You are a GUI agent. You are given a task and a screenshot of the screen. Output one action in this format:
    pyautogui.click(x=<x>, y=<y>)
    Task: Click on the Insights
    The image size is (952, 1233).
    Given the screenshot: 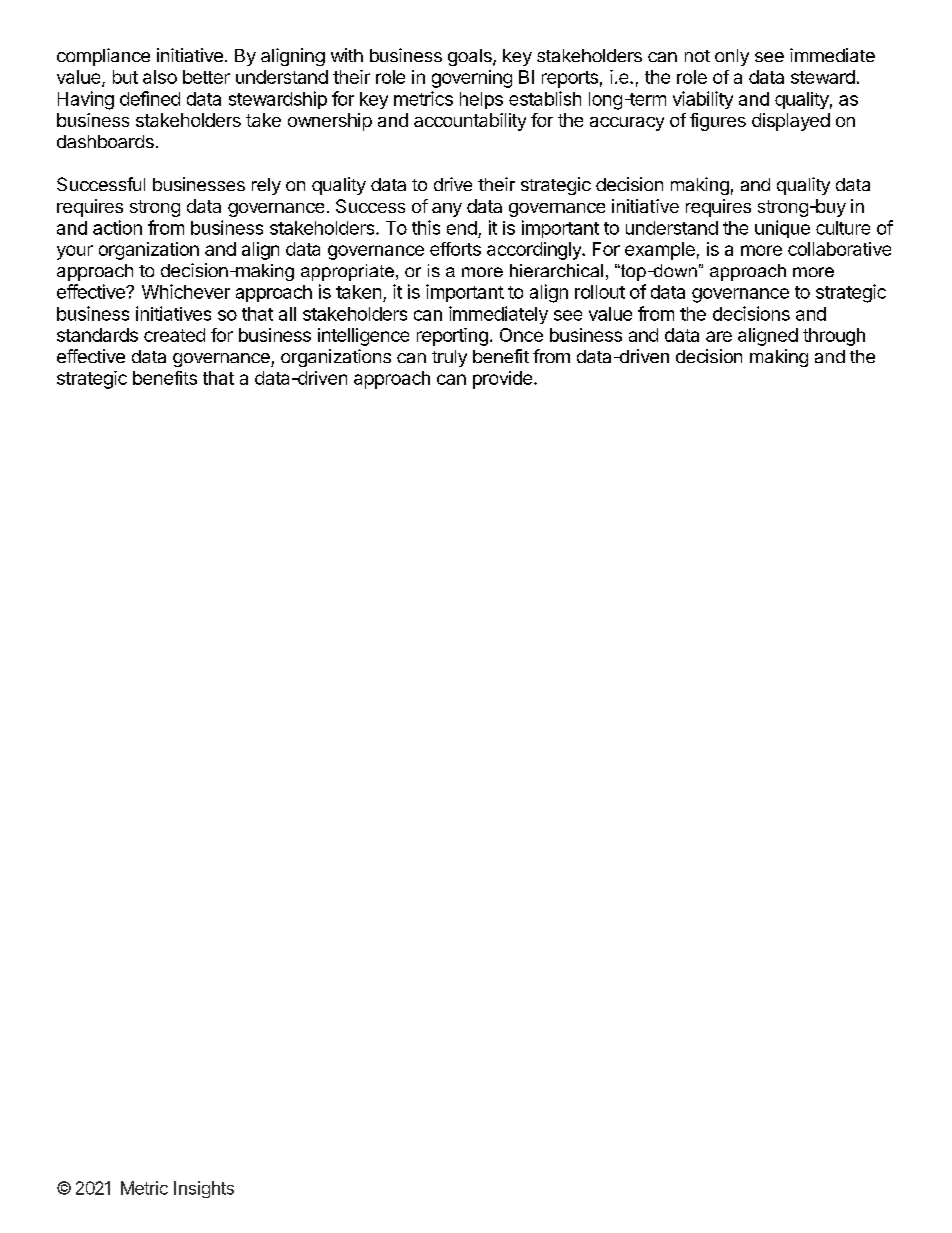 What is the action you would take?
    pyautogui.click(x=204, y=1189)
